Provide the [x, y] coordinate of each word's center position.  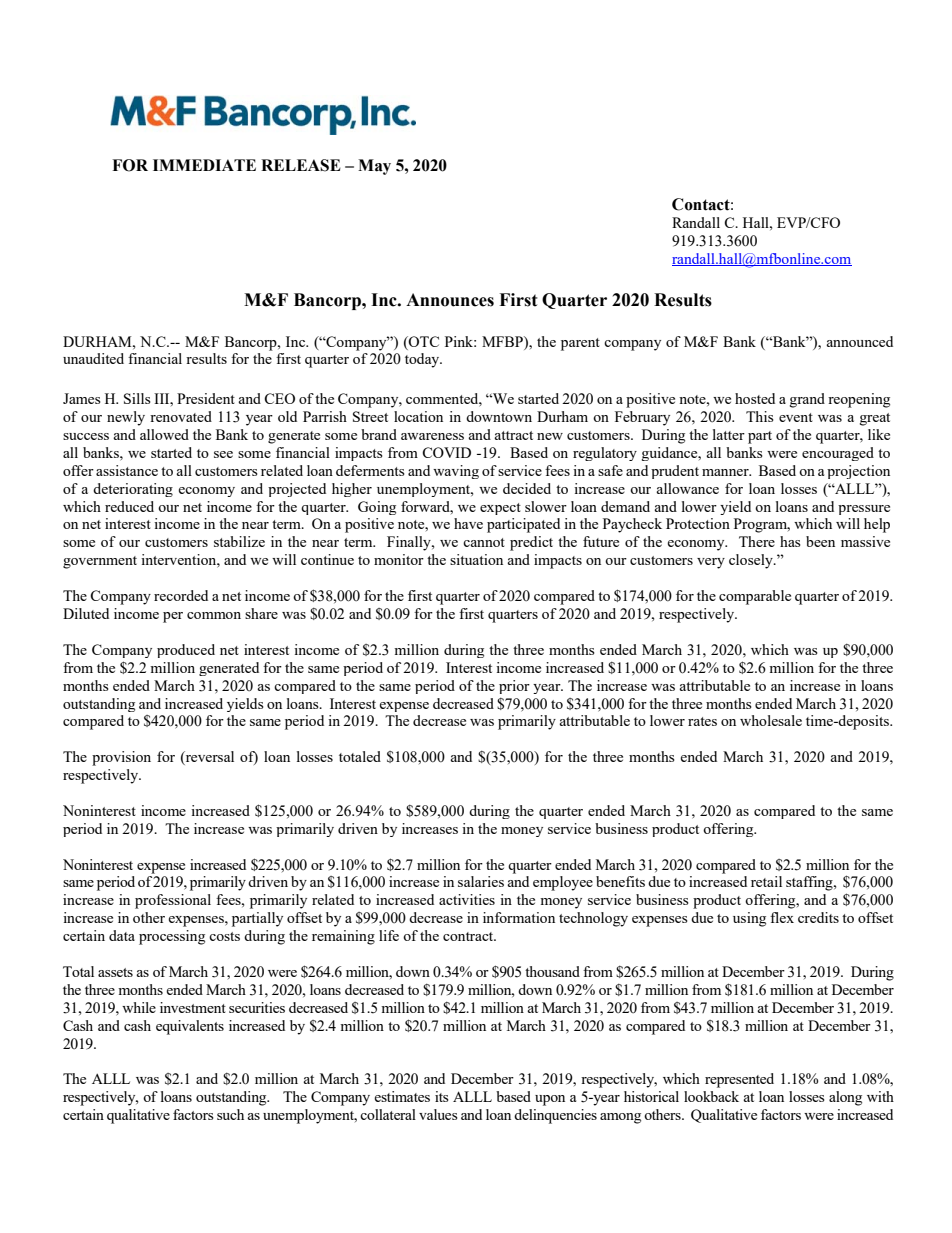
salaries [481, 881]
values [438, 1114]
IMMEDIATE [204, 165]
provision [121, 758]
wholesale [771, 720]
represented [739, 1080]
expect [500, 509]
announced [859, 341]
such [230, 1114]
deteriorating [133, 490]
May [374, 167]
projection [858, 472]
